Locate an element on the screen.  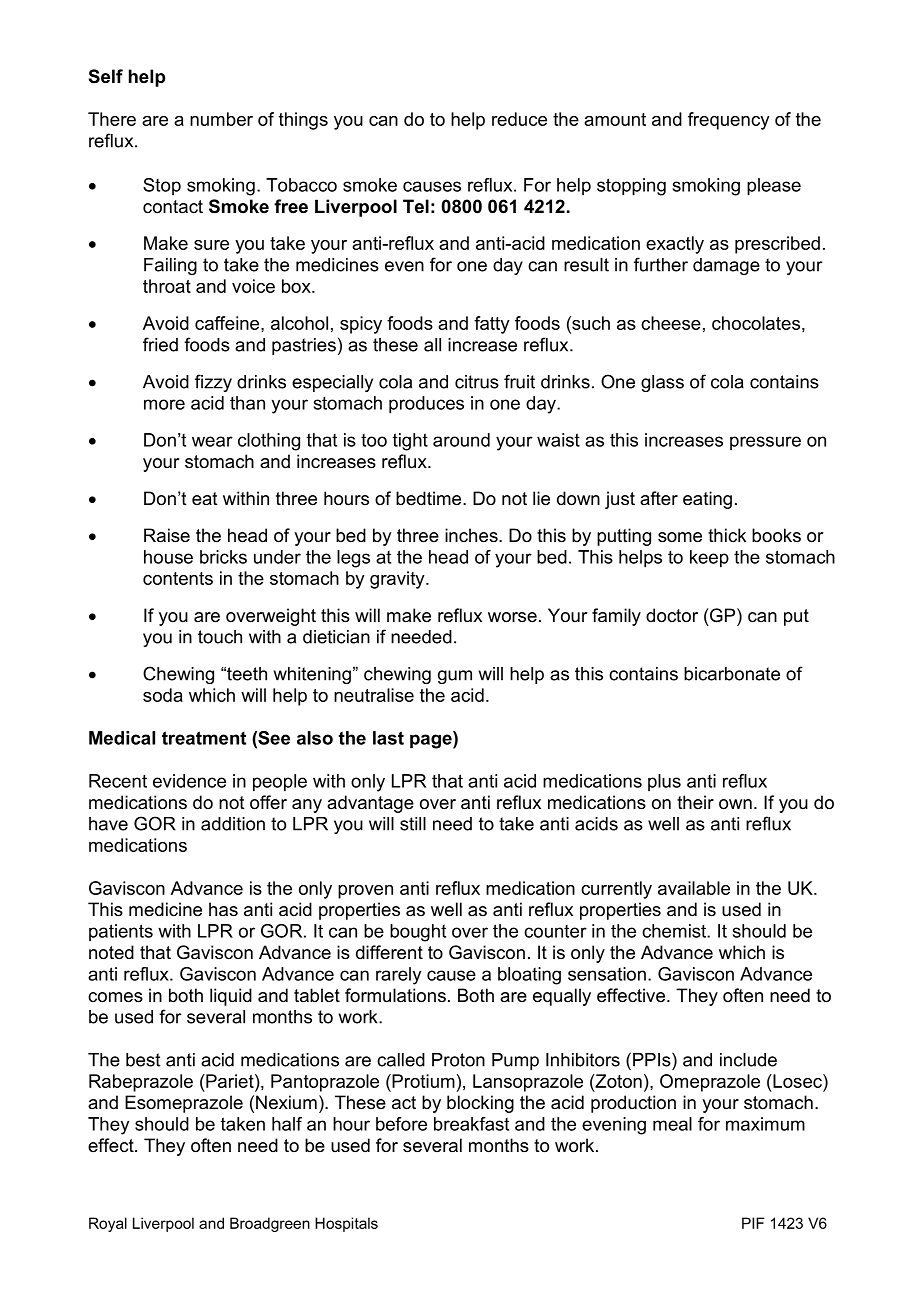
Royal is located at coordinates (108, 1224).
